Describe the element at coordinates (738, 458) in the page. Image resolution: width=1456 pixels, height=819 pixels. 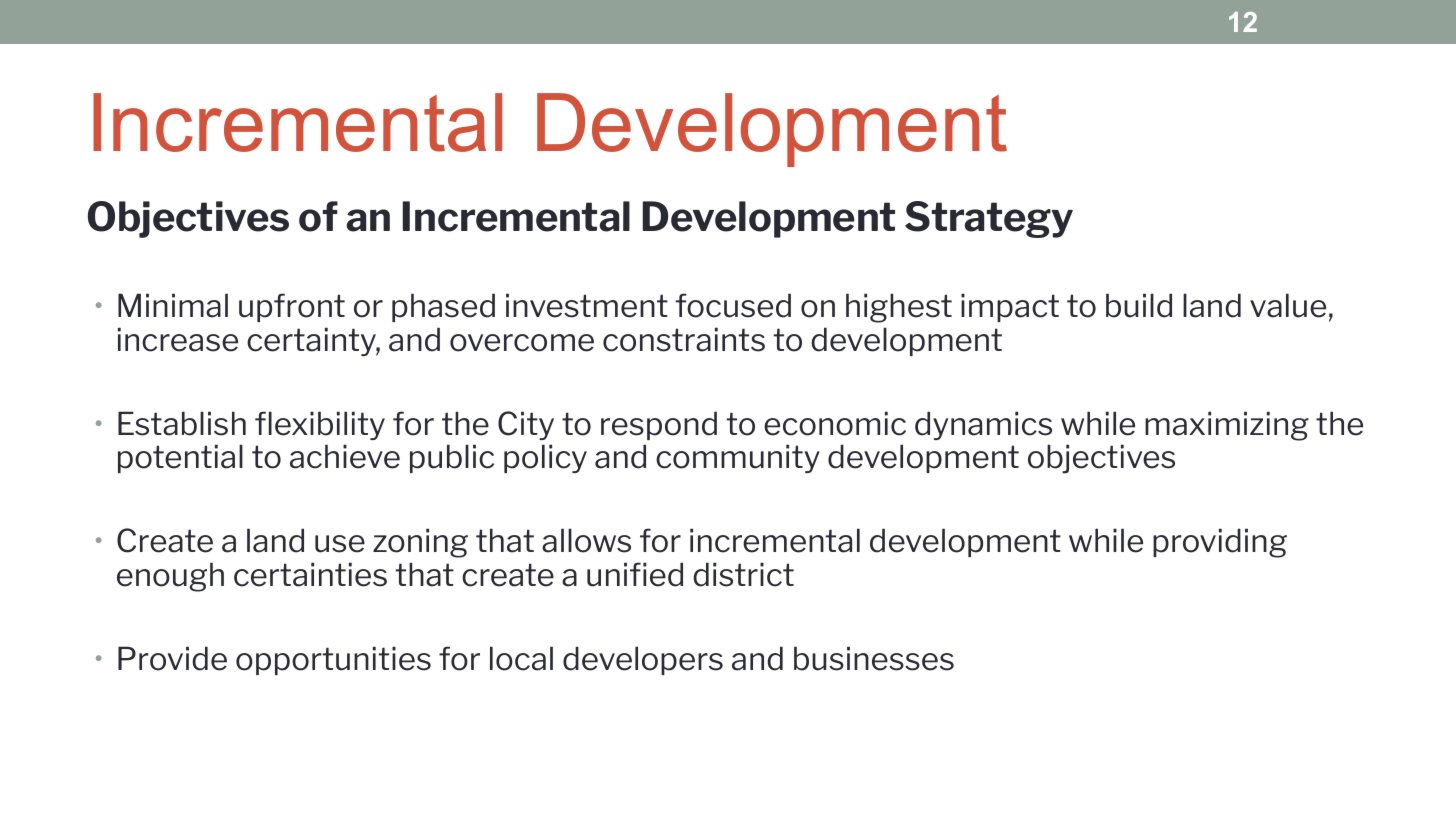
I see `community` at that location.
